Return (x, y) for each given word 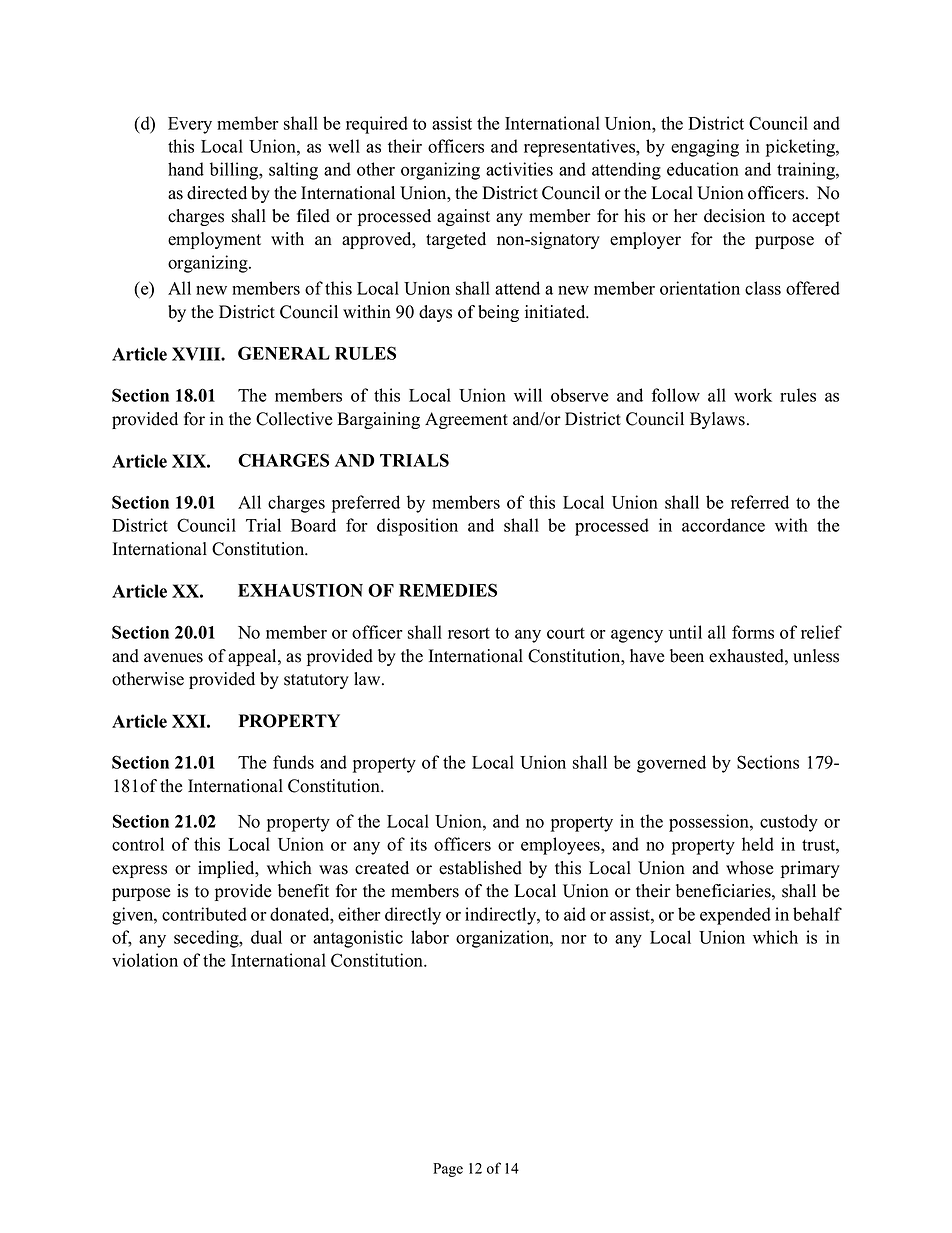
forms (753, 632)
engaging (705, 148)
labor (430, 937)
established (480, 868)
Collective (294, 419)
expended (735, 916)
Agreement (466, 420)
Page (448, 1170)
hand (186, 169)
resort (469, 633)
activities (519, 169)
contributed (204, 914)
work (753, 395)
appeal (253, 657)
